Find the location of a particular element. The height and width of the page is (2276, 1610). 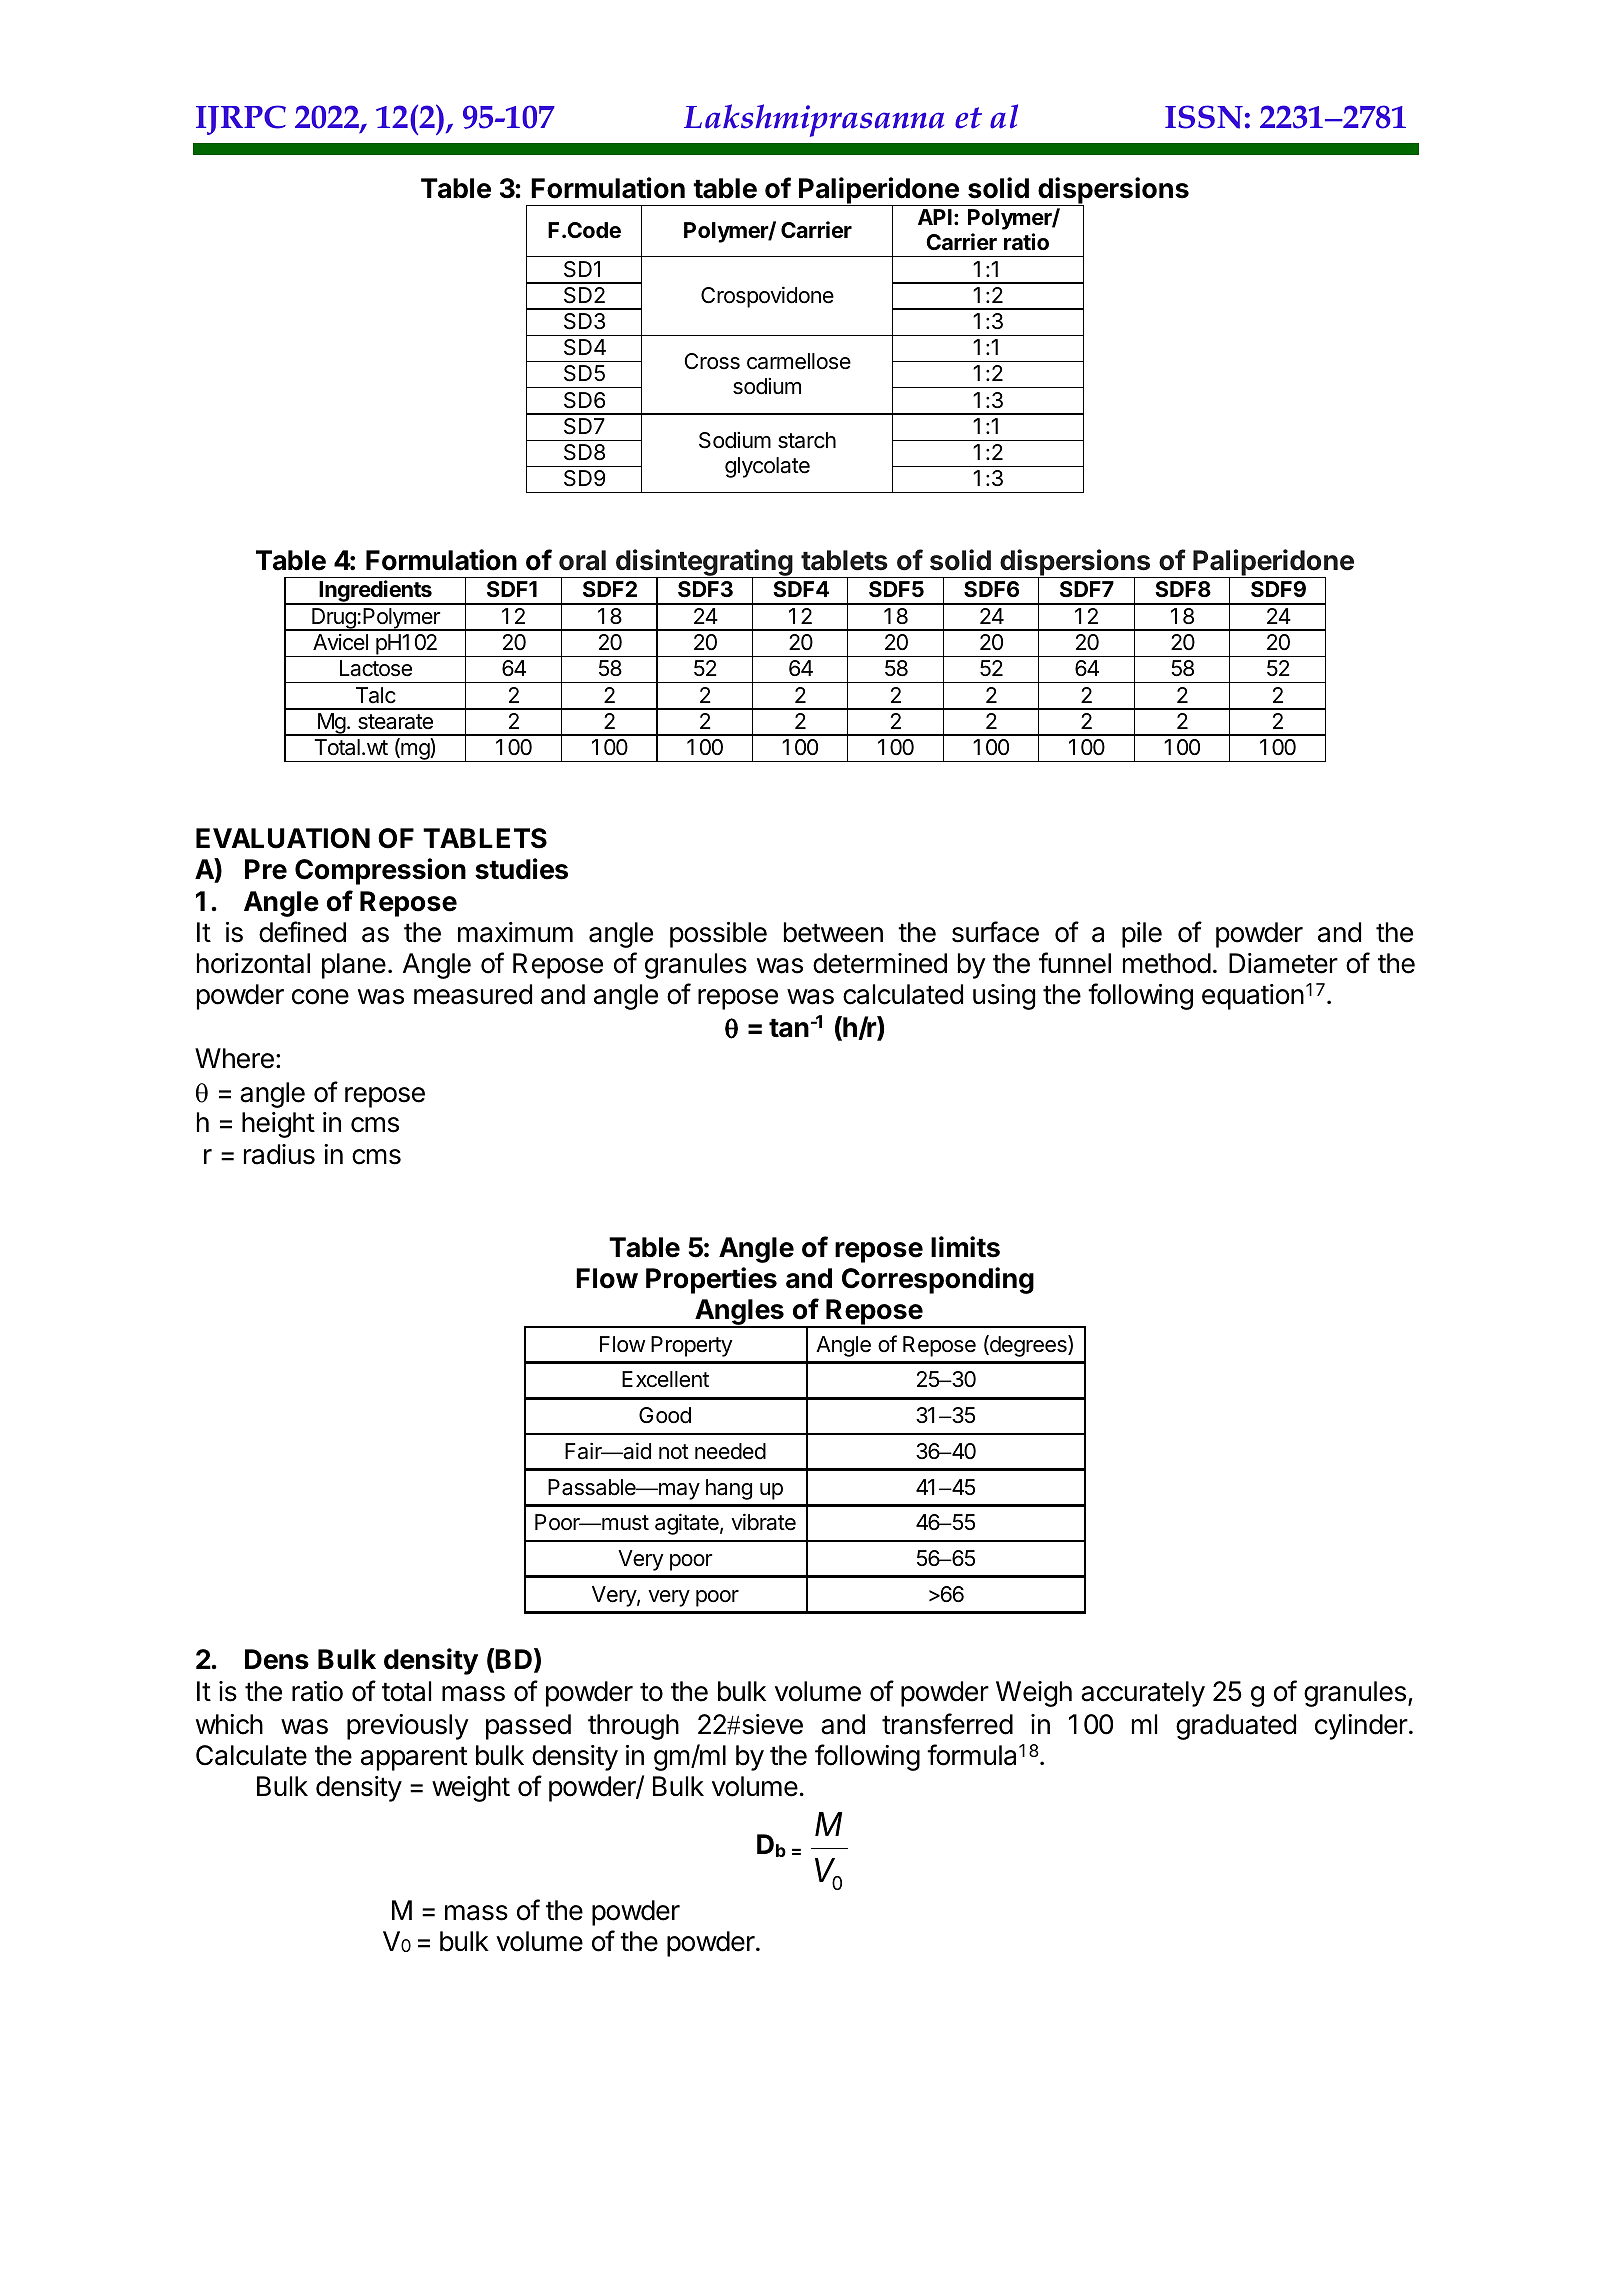

plane is located at coordinates (354, 966).
